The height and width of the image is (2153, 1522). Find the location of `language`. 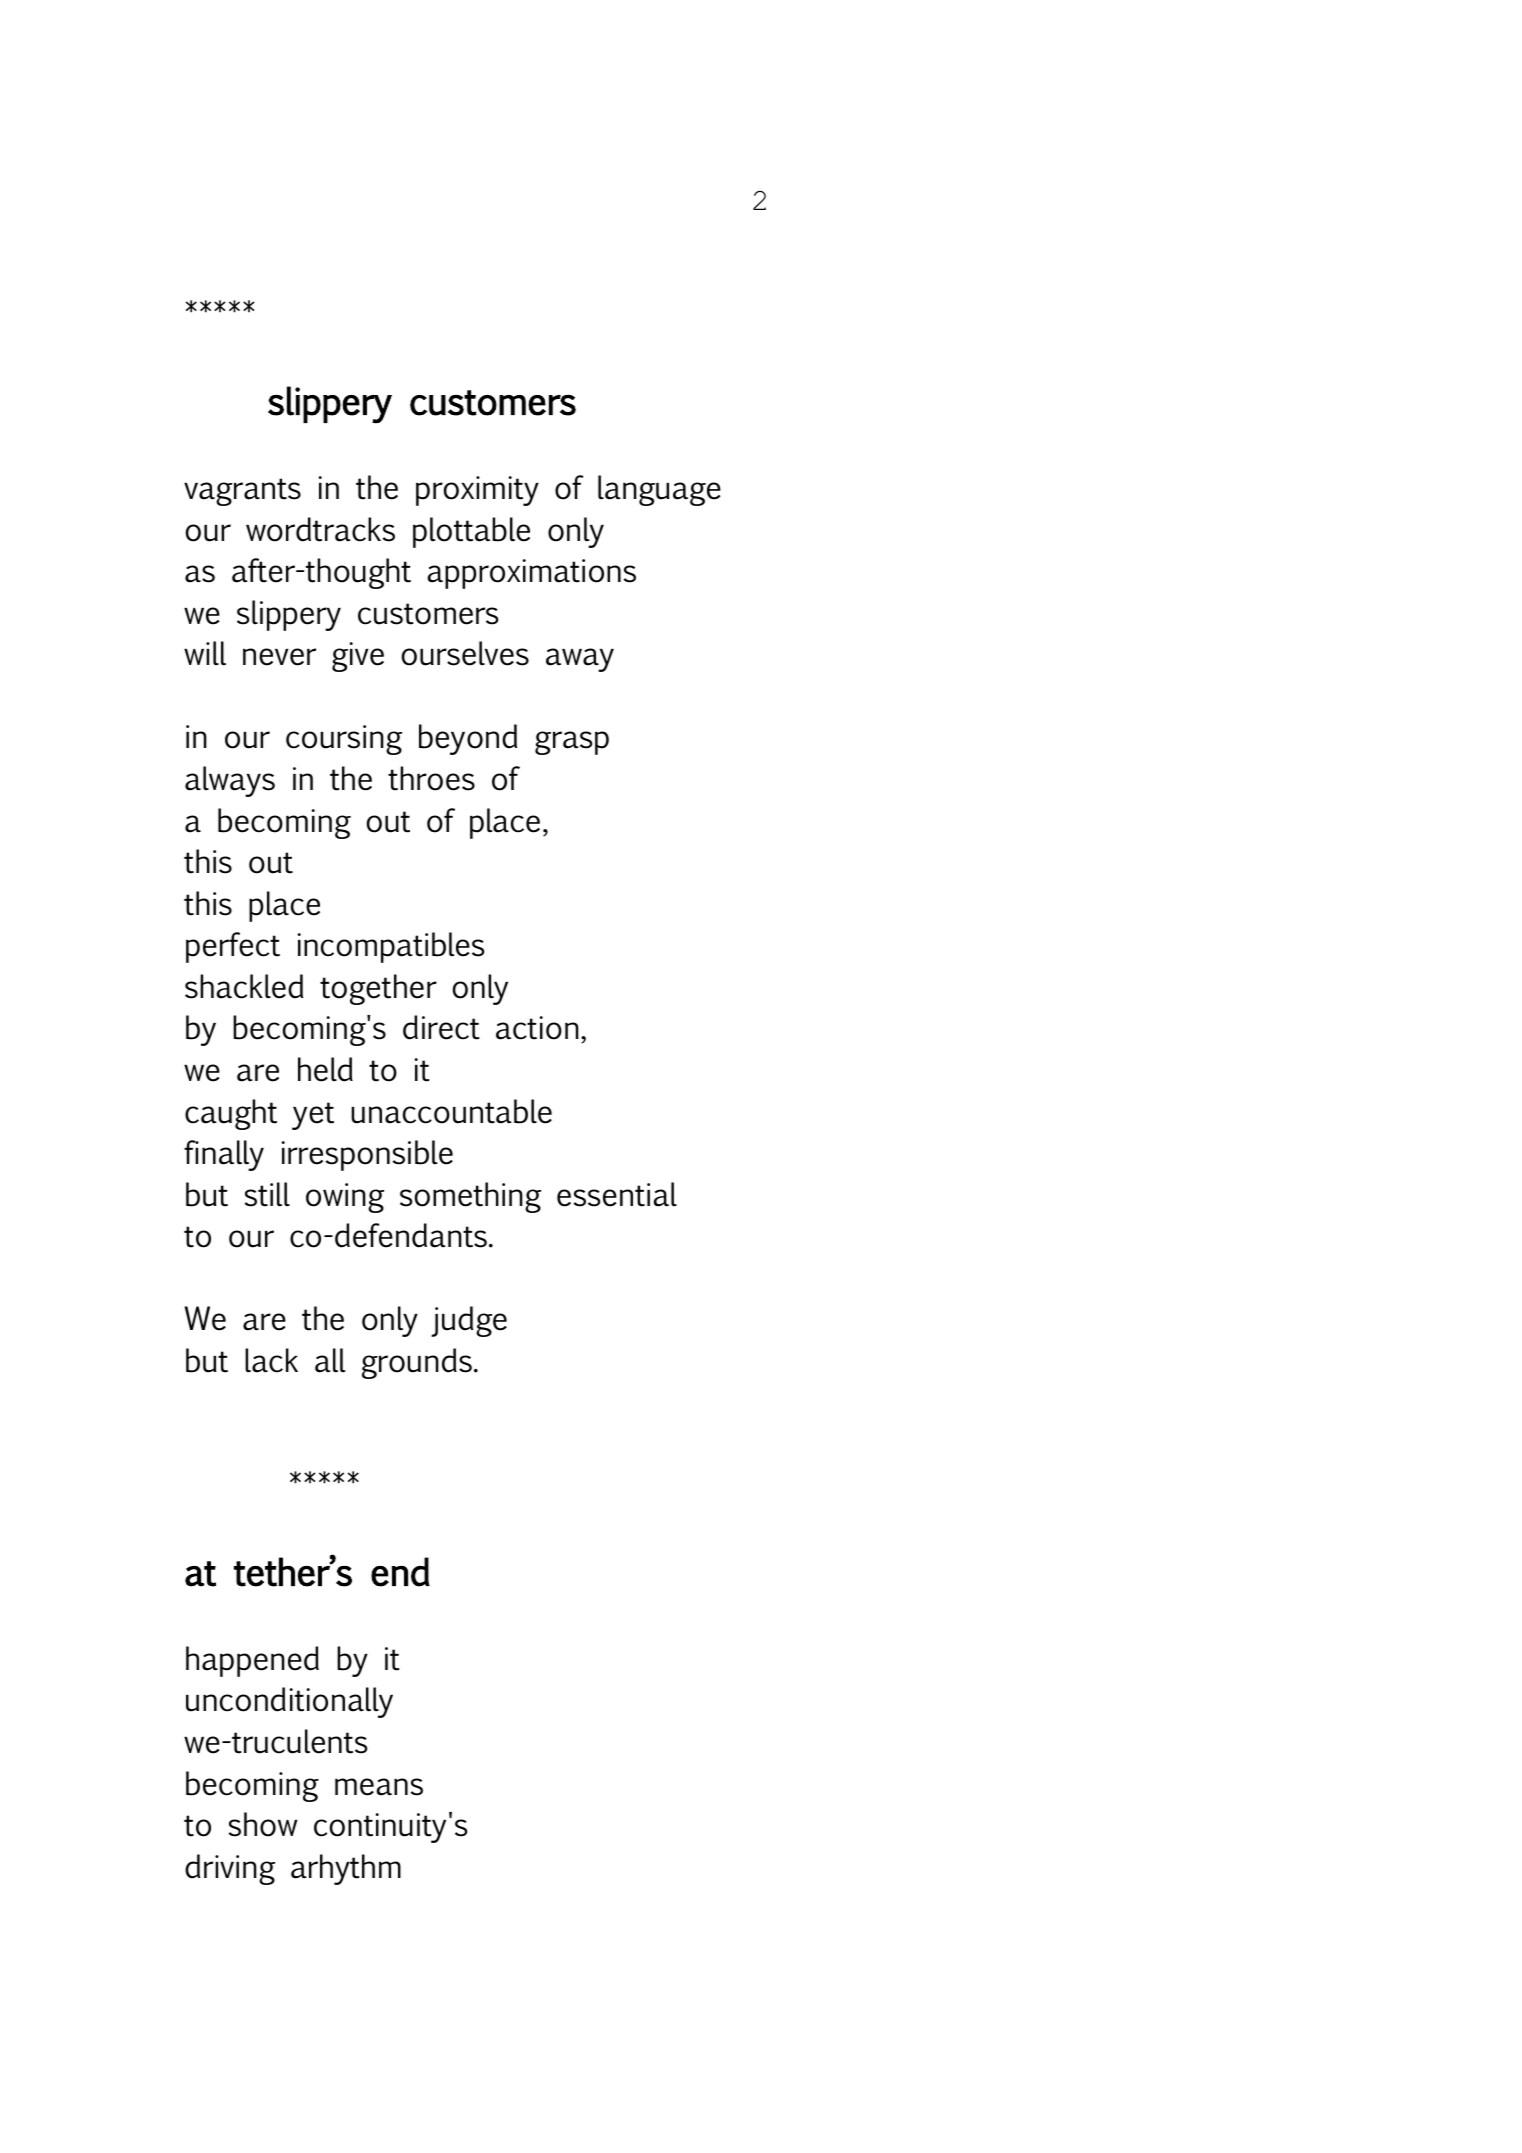

language is located at coordinates (659, 490).
